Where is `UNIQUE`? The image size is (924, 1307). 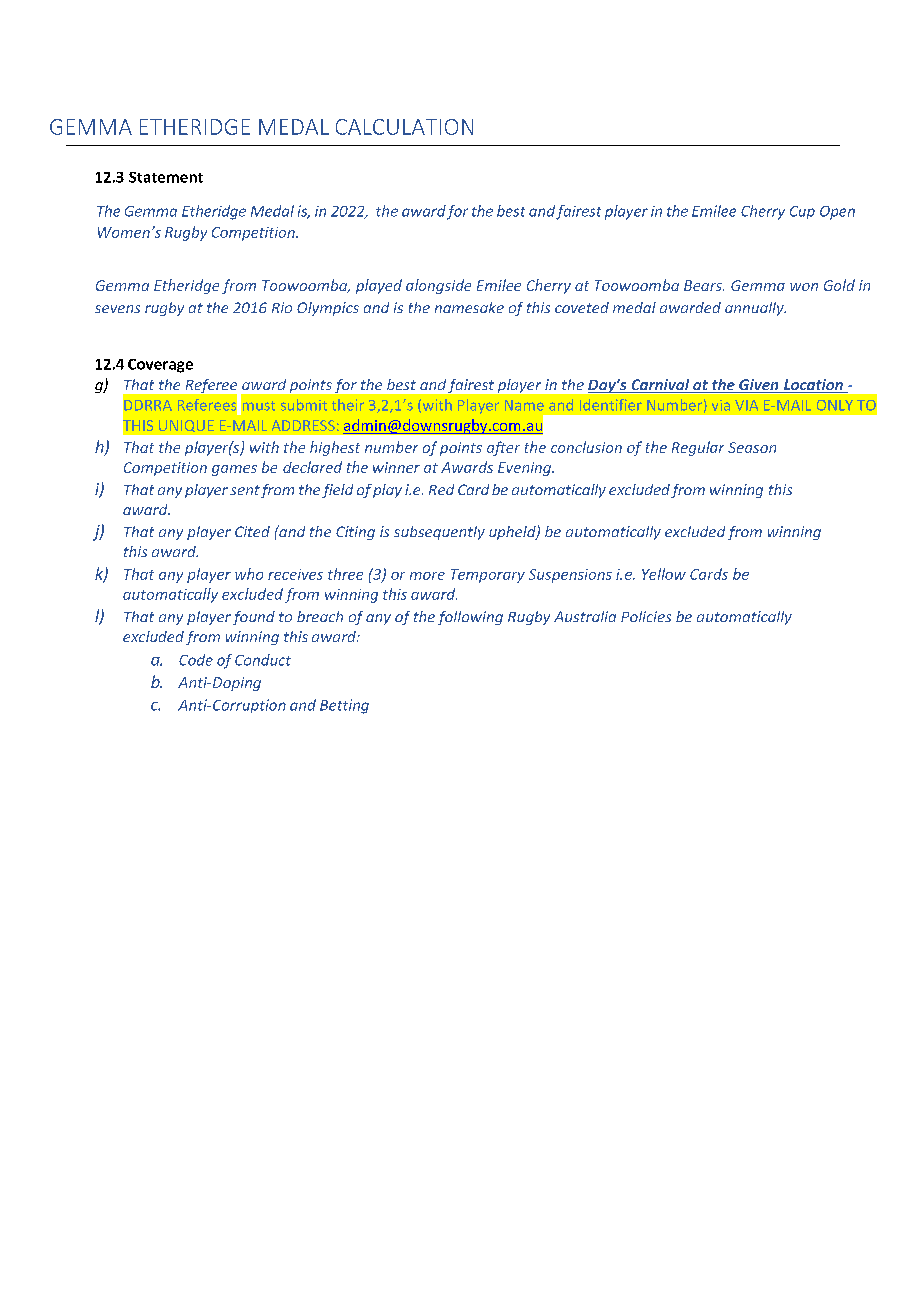
UNIQUE is located at coordinates (186, 426).
